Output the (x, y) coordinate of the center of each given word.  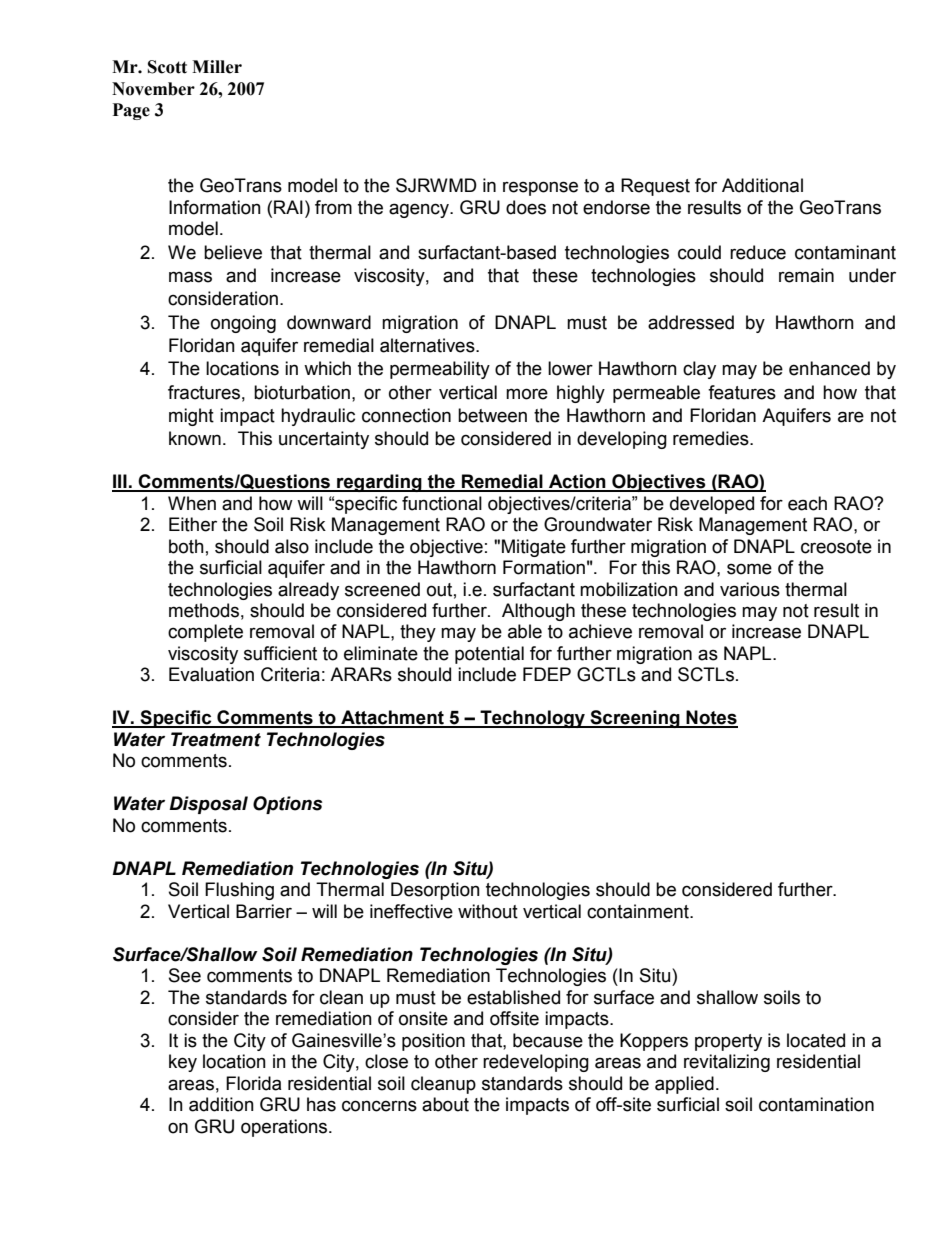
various (750, 589)
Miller (217, 67)
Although (538, 612)
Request (655, 187)
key (183, 1063)
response (540, 188)
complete (205, 633)
